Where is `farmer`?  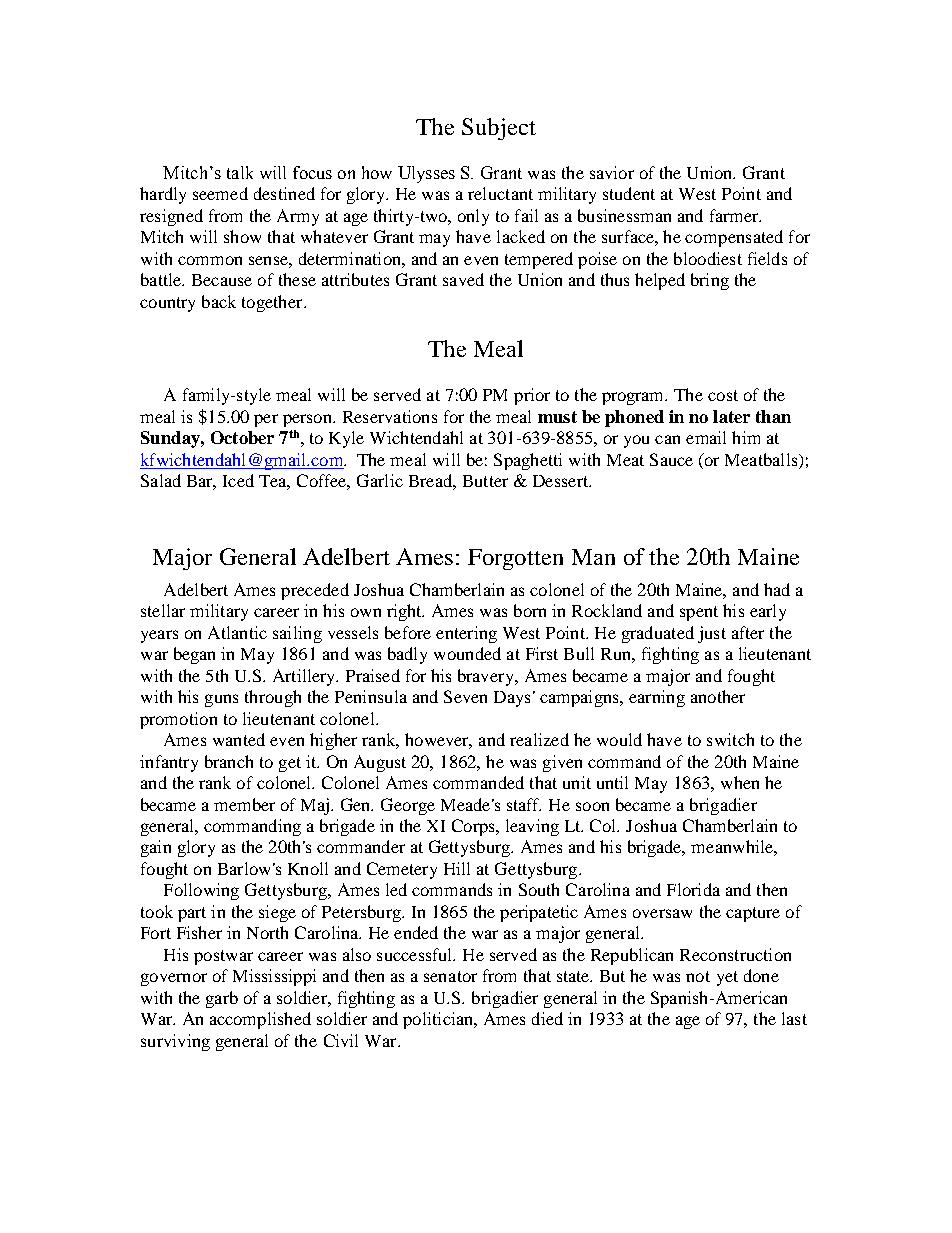
farmer is located at coordinates (735, 215).
